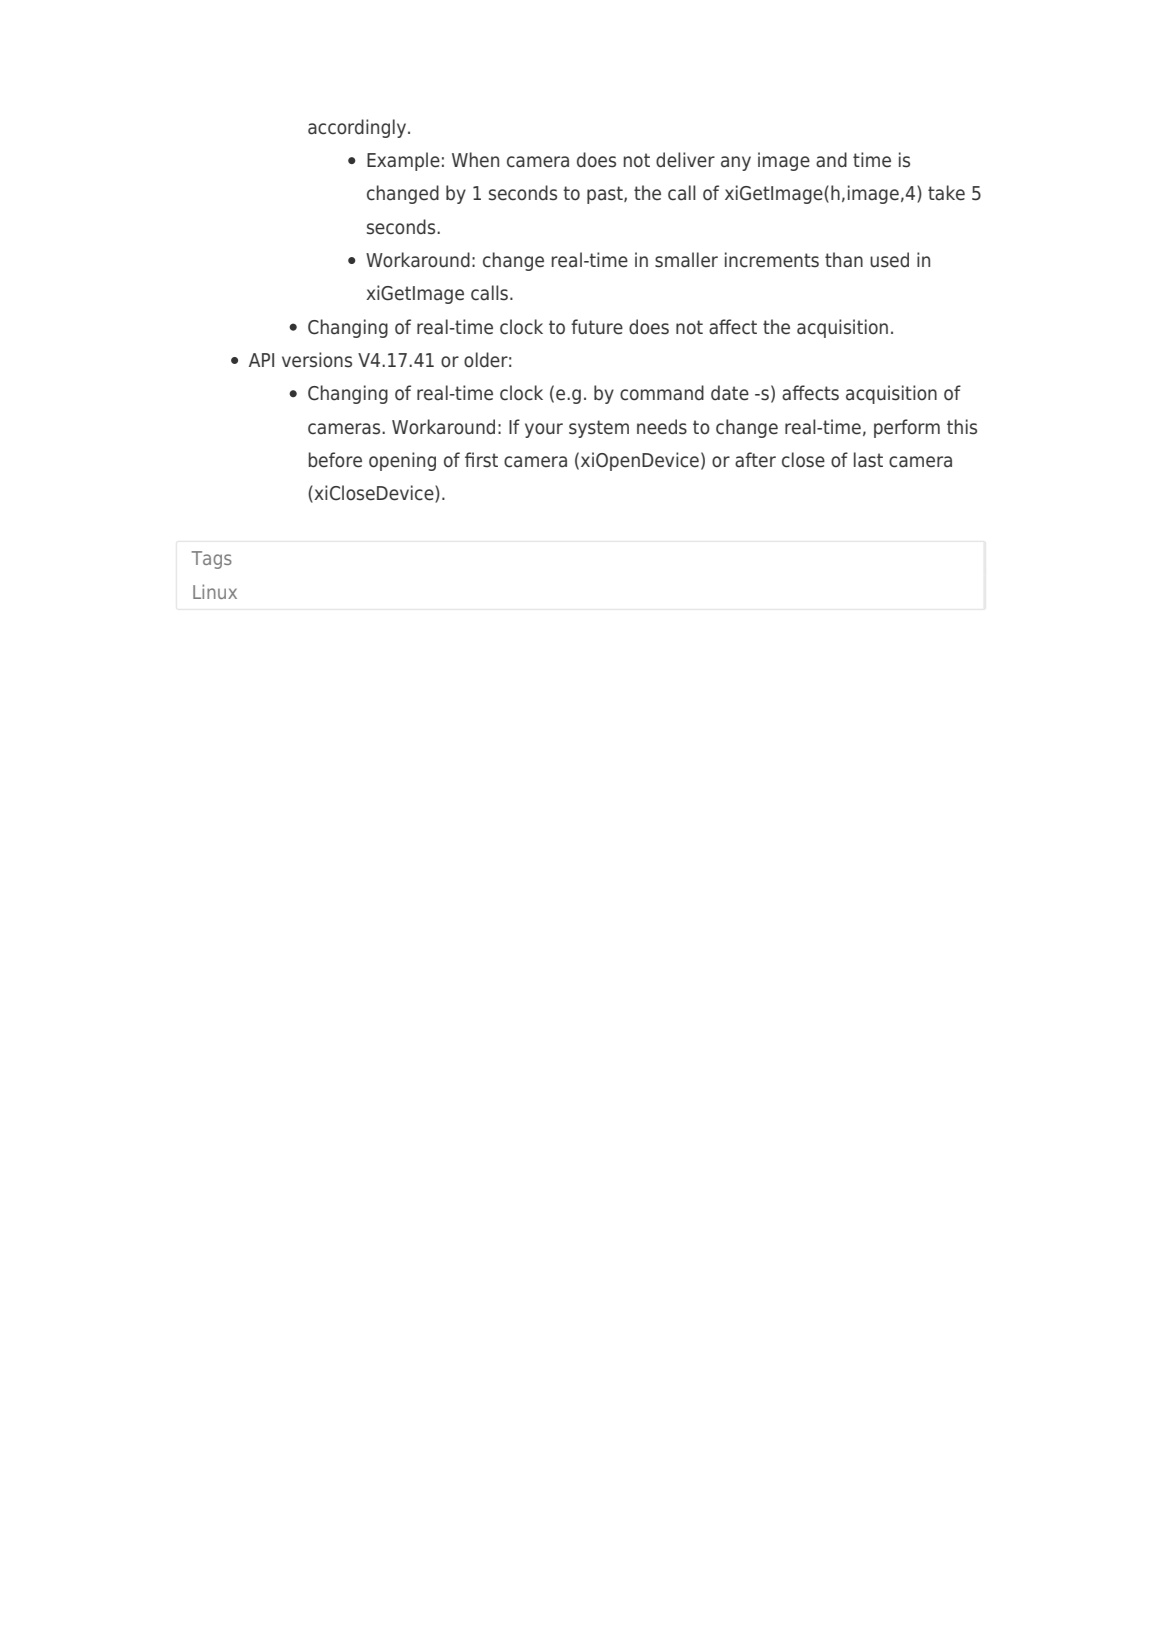  Describe the element at coordinates (597, 327) in the image. I see `future` at that location.
